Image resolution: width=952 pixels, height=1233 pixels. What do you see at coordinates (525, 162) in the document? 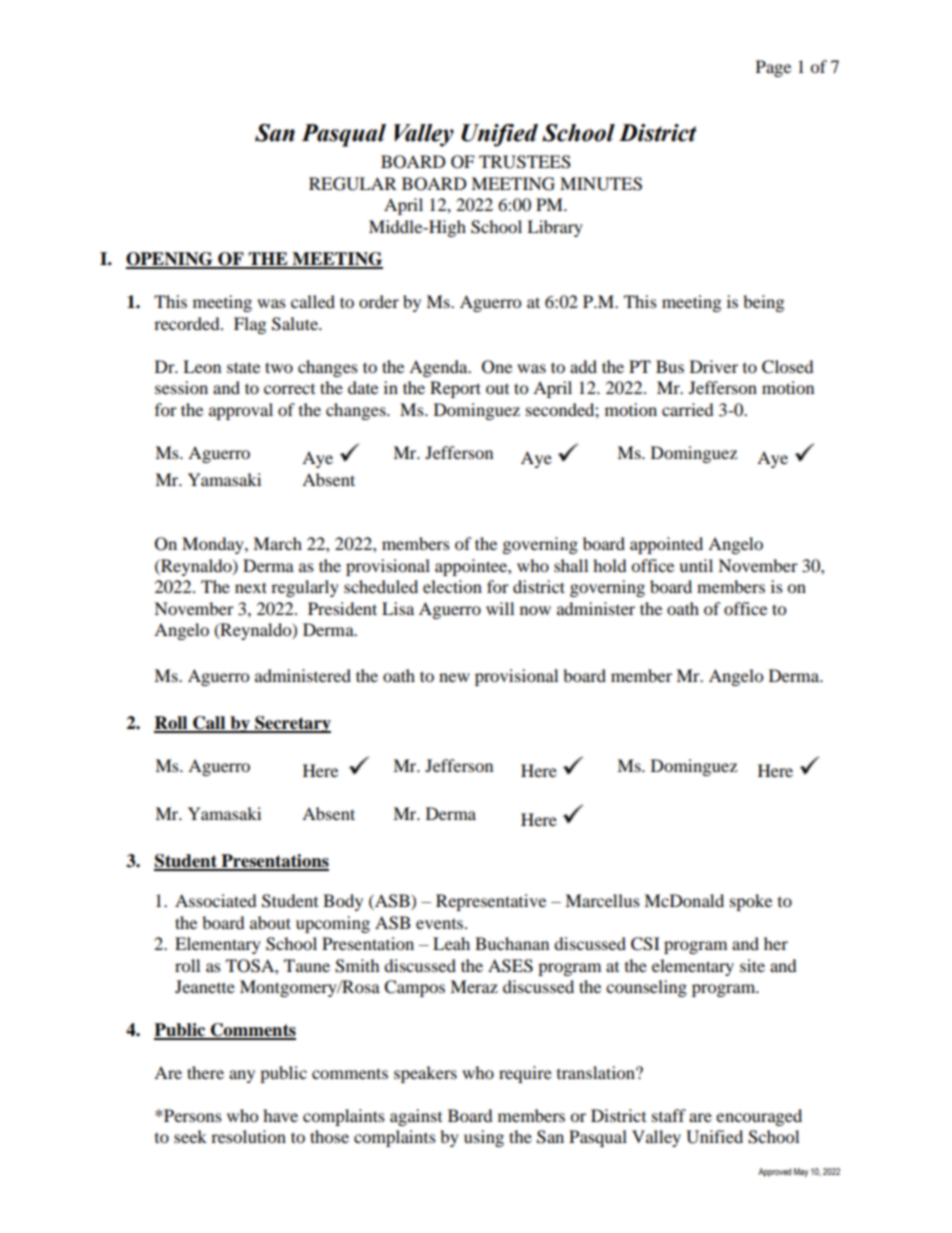
I see `TRUSTEES` at bounding box center [525, 162].
